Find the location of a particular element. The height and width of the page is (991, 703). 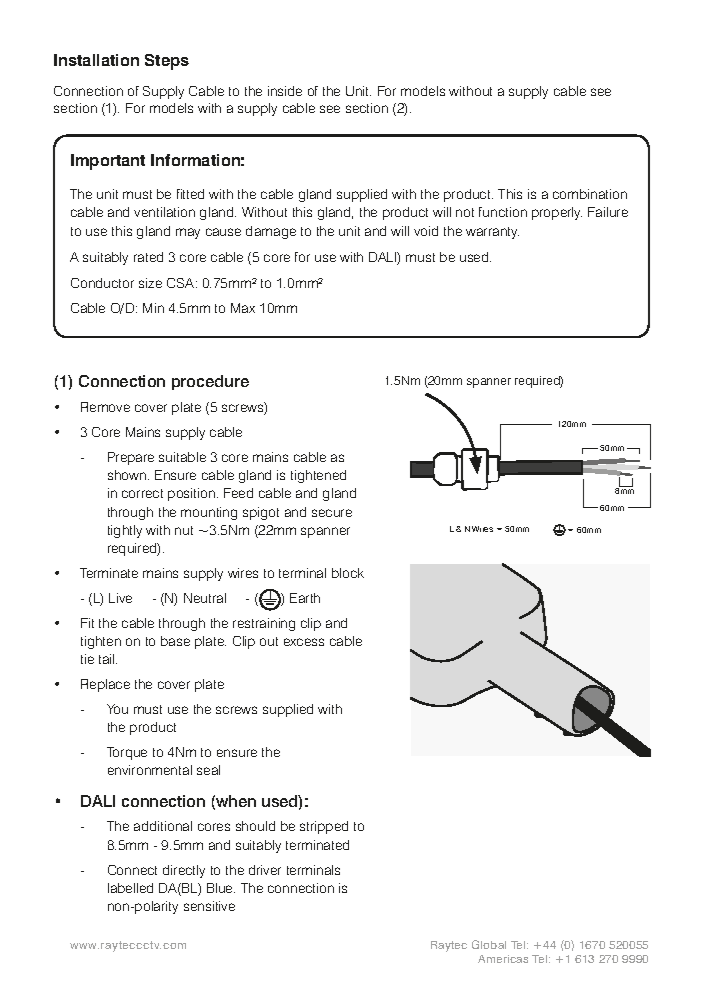

labelled is located at coordinates (130, 888).
